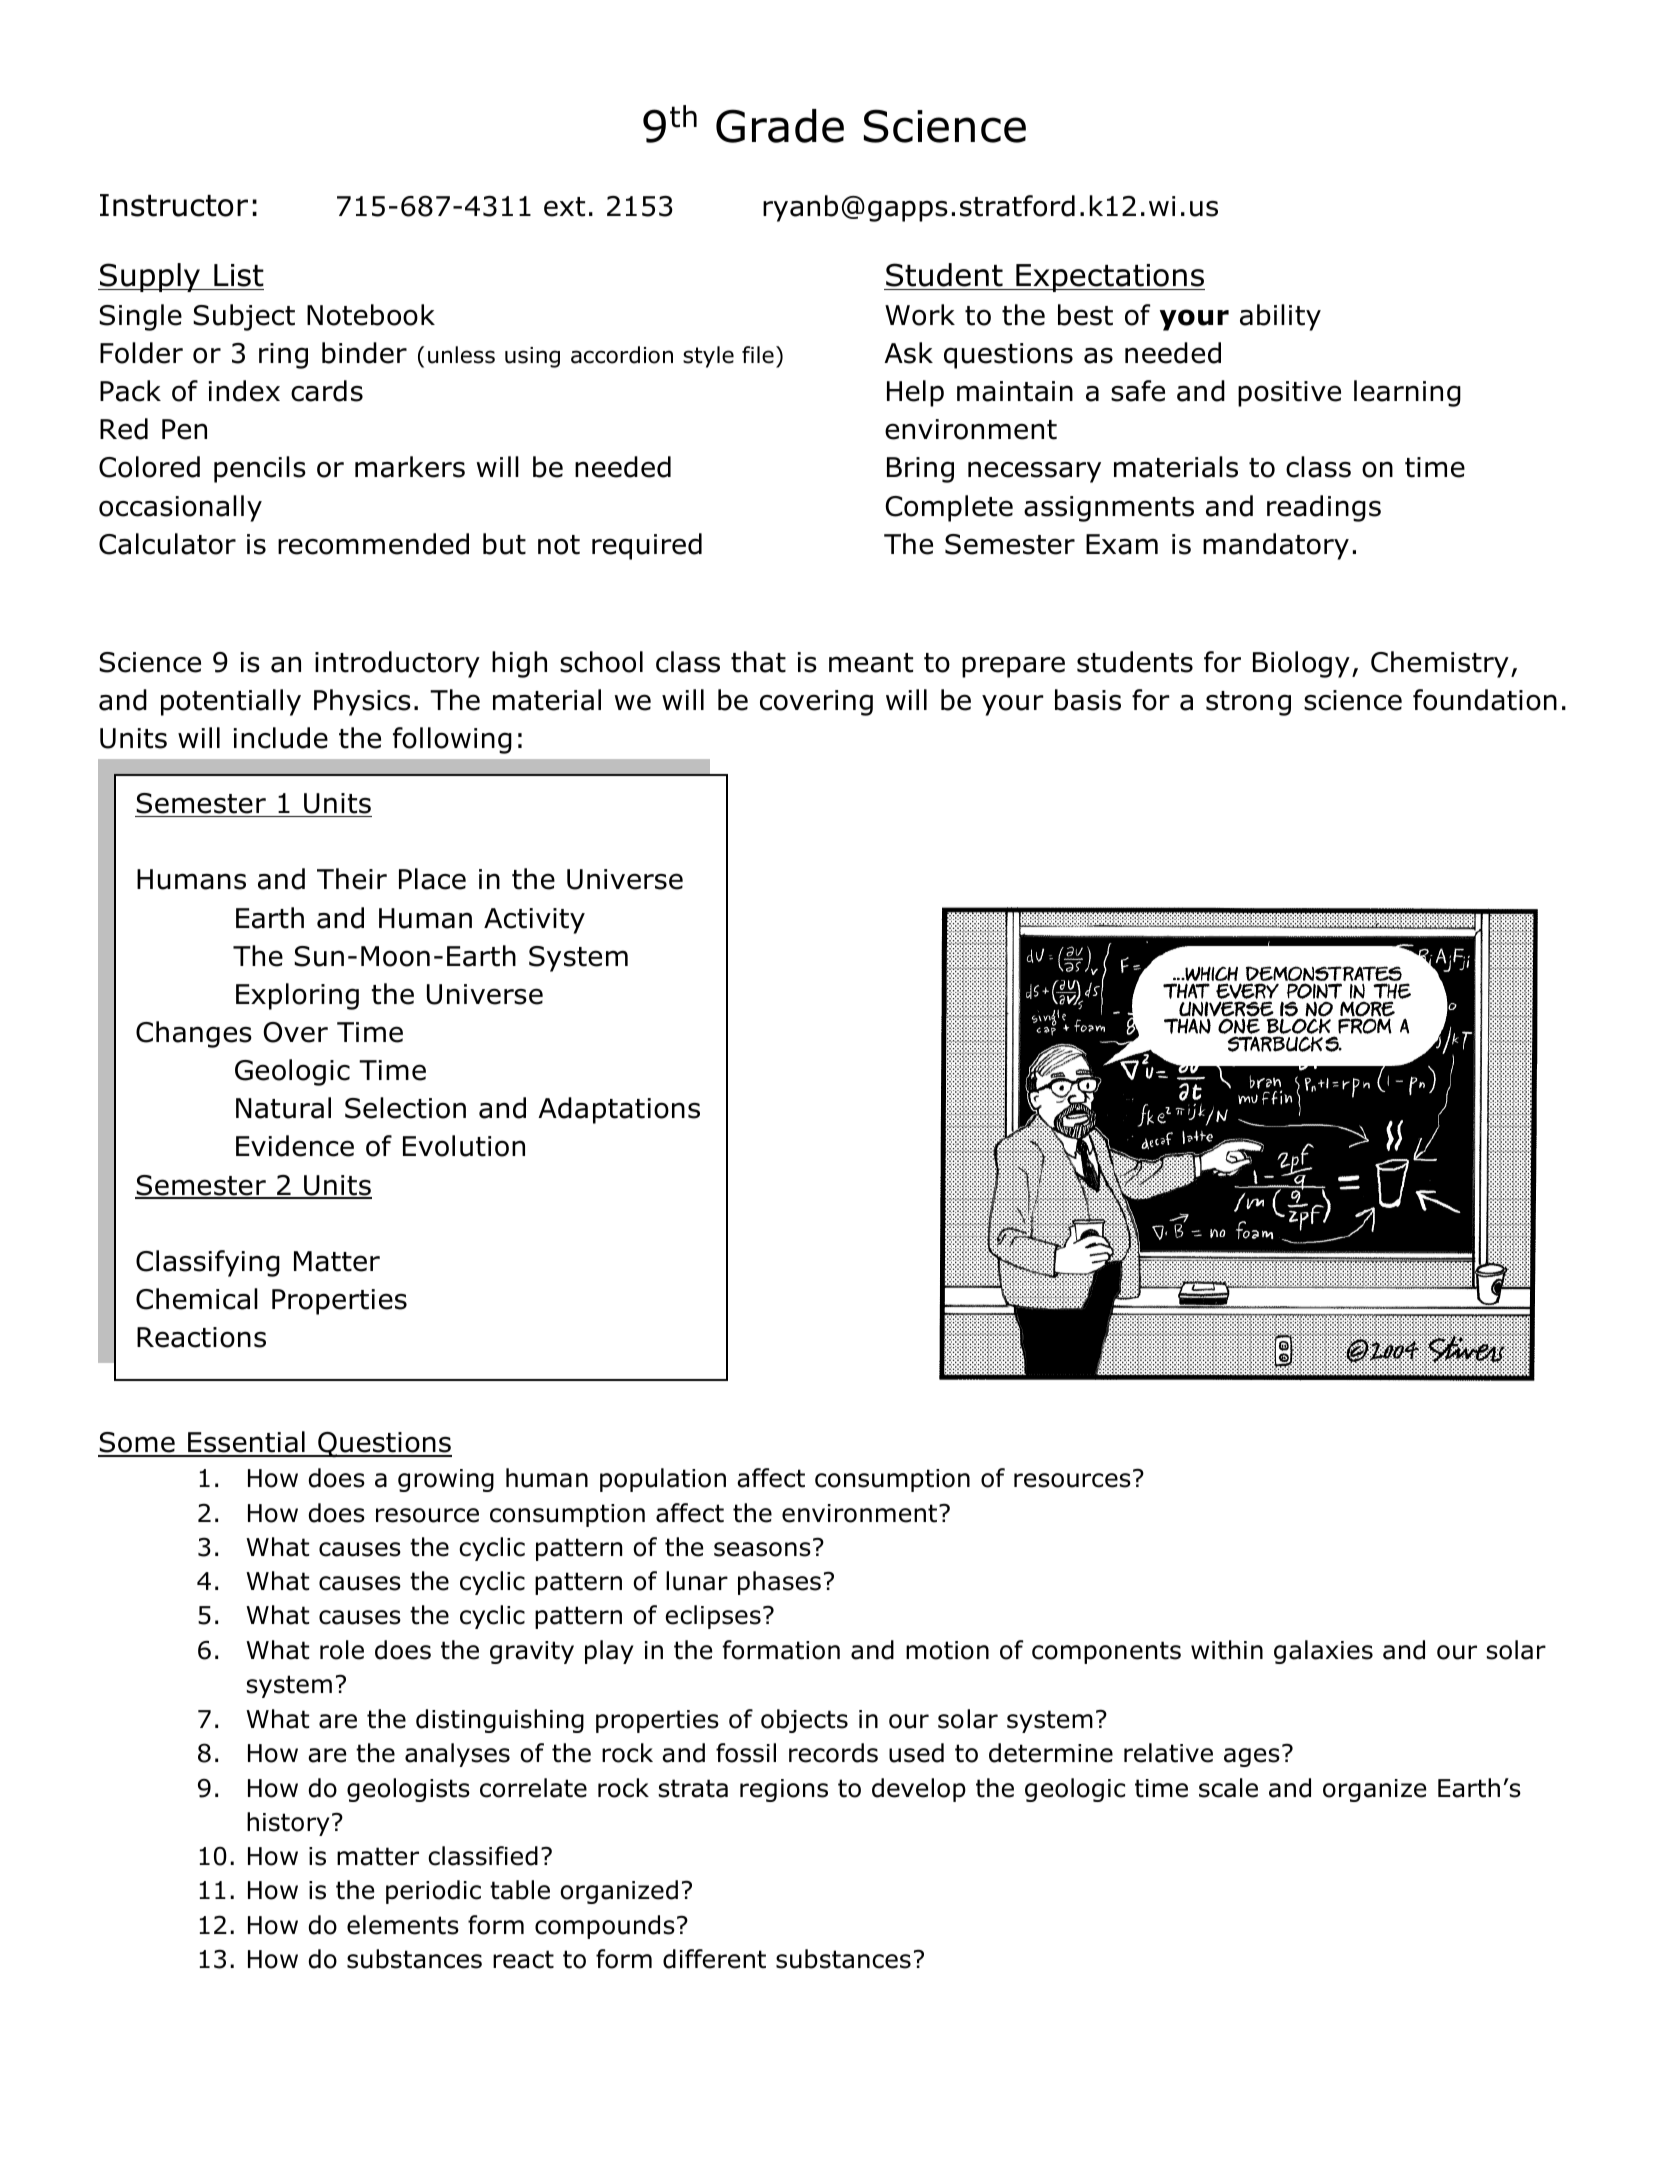 This screenshot has height=2162, width=1670. What do you see at coordinates (281, 738) in the screenshot?
I see `include` at bounding box center [281, 738].
